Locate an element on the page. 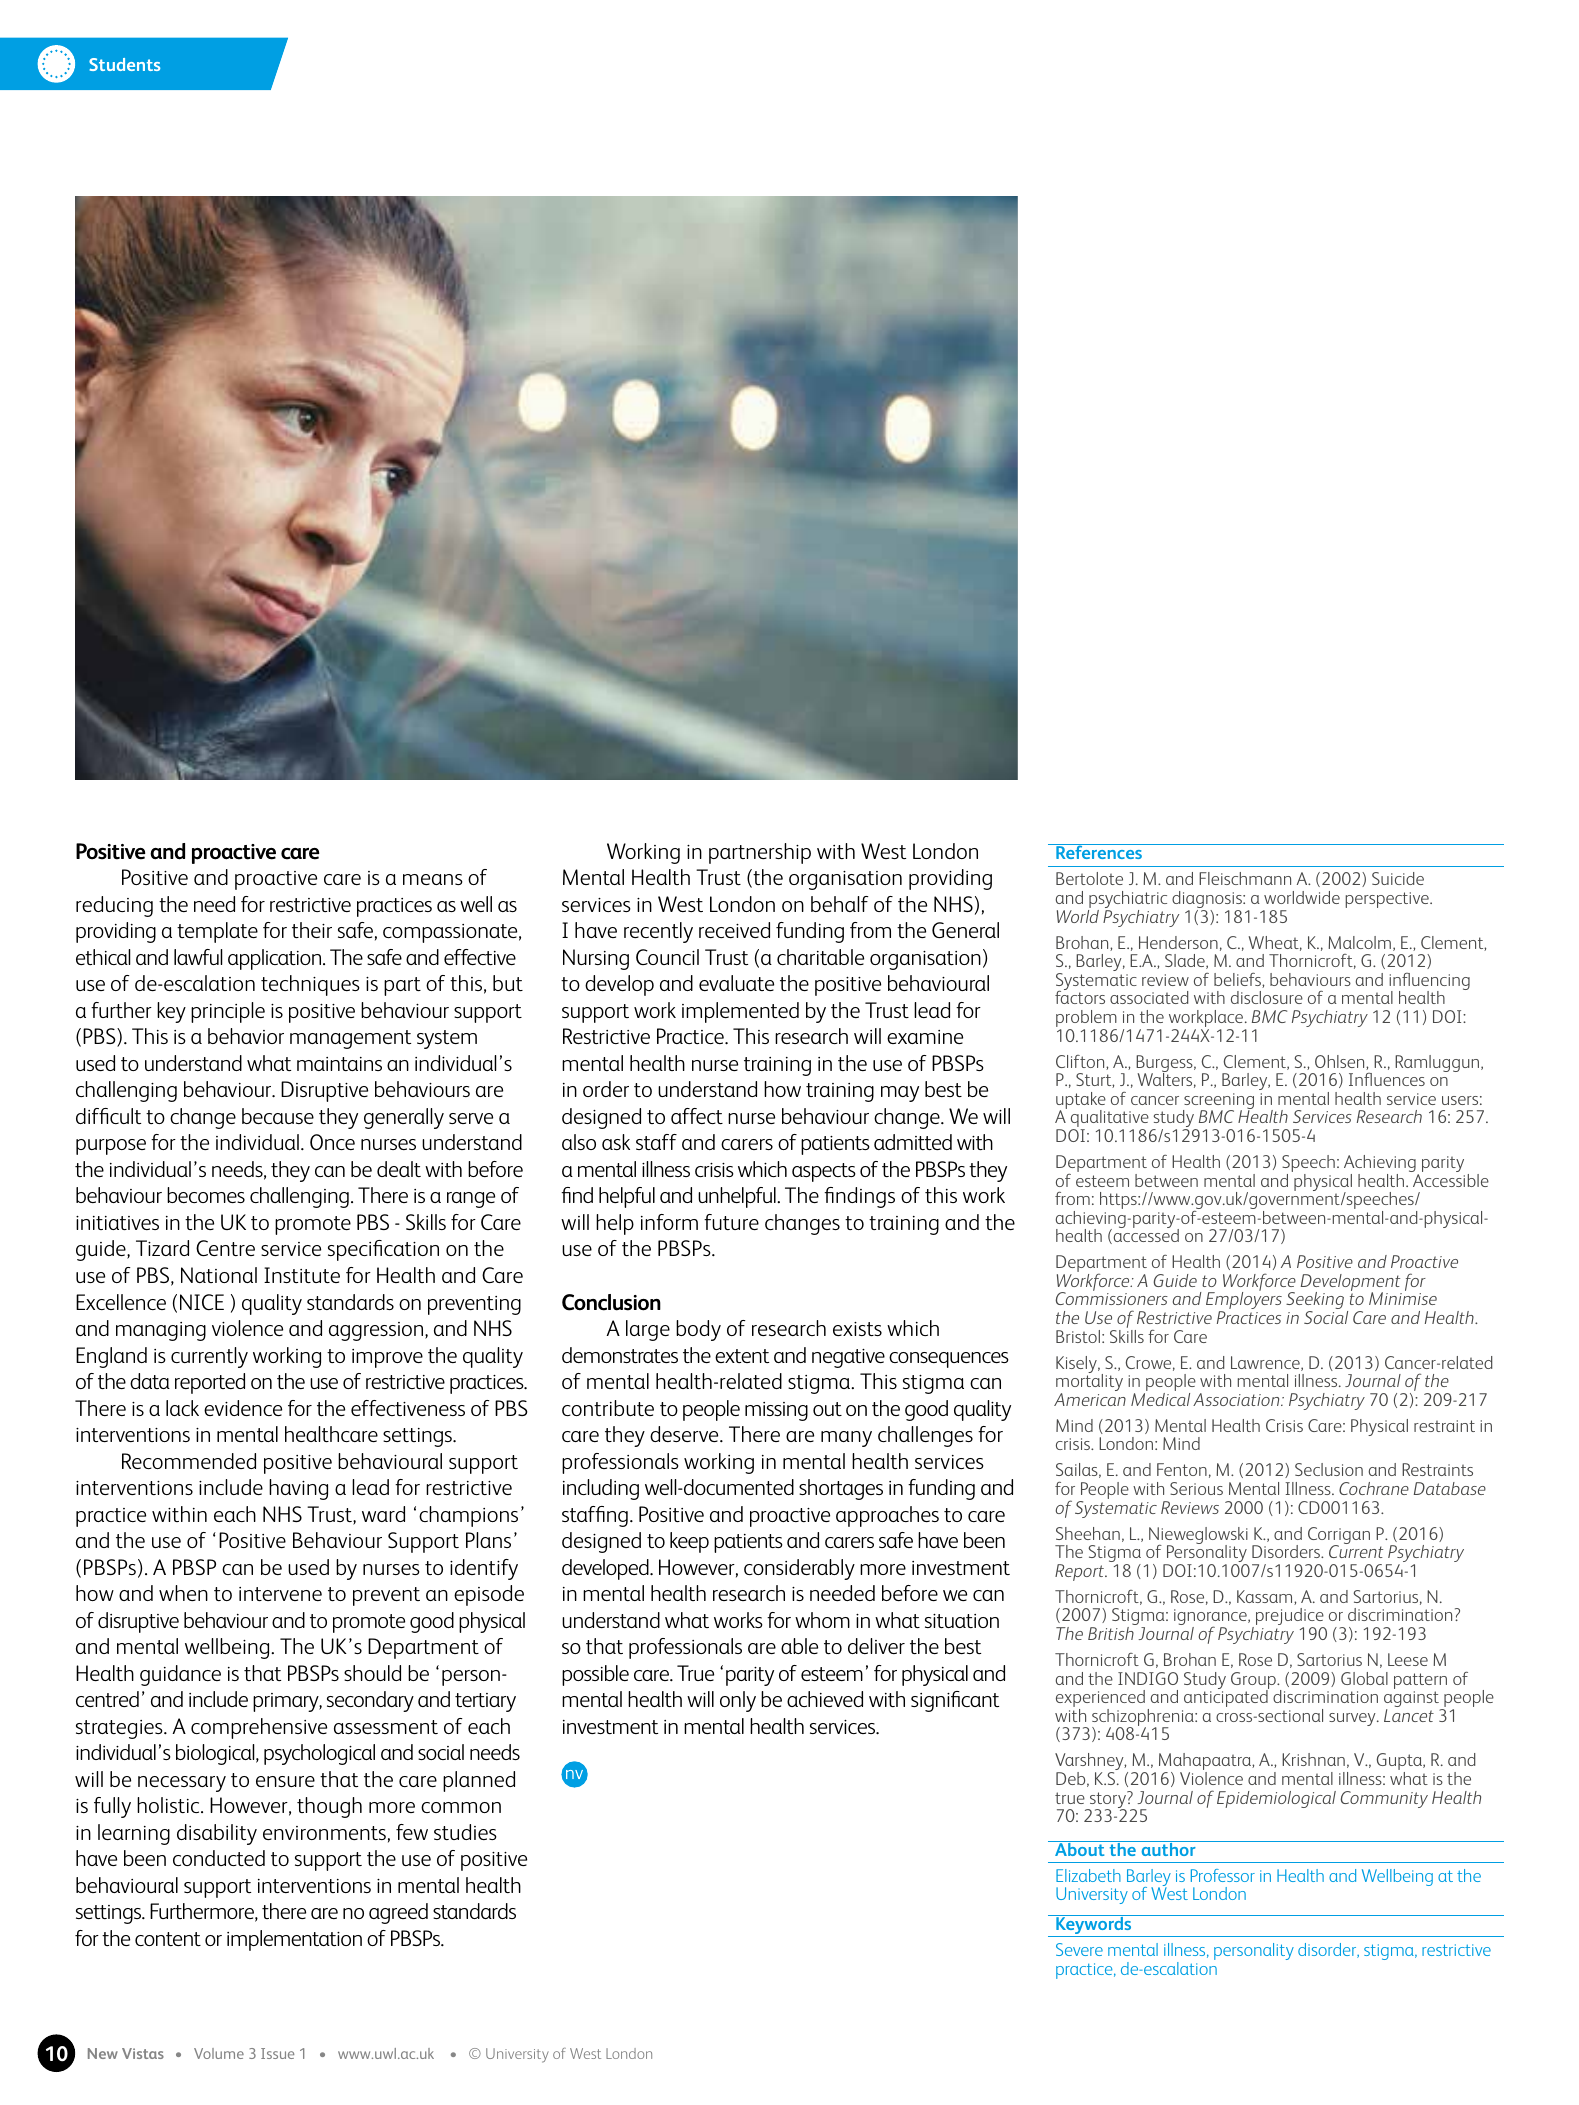 Image resolution: width=1579 pixels, height=2105 pixels. implementation is located at coordinates (294, 1940).
